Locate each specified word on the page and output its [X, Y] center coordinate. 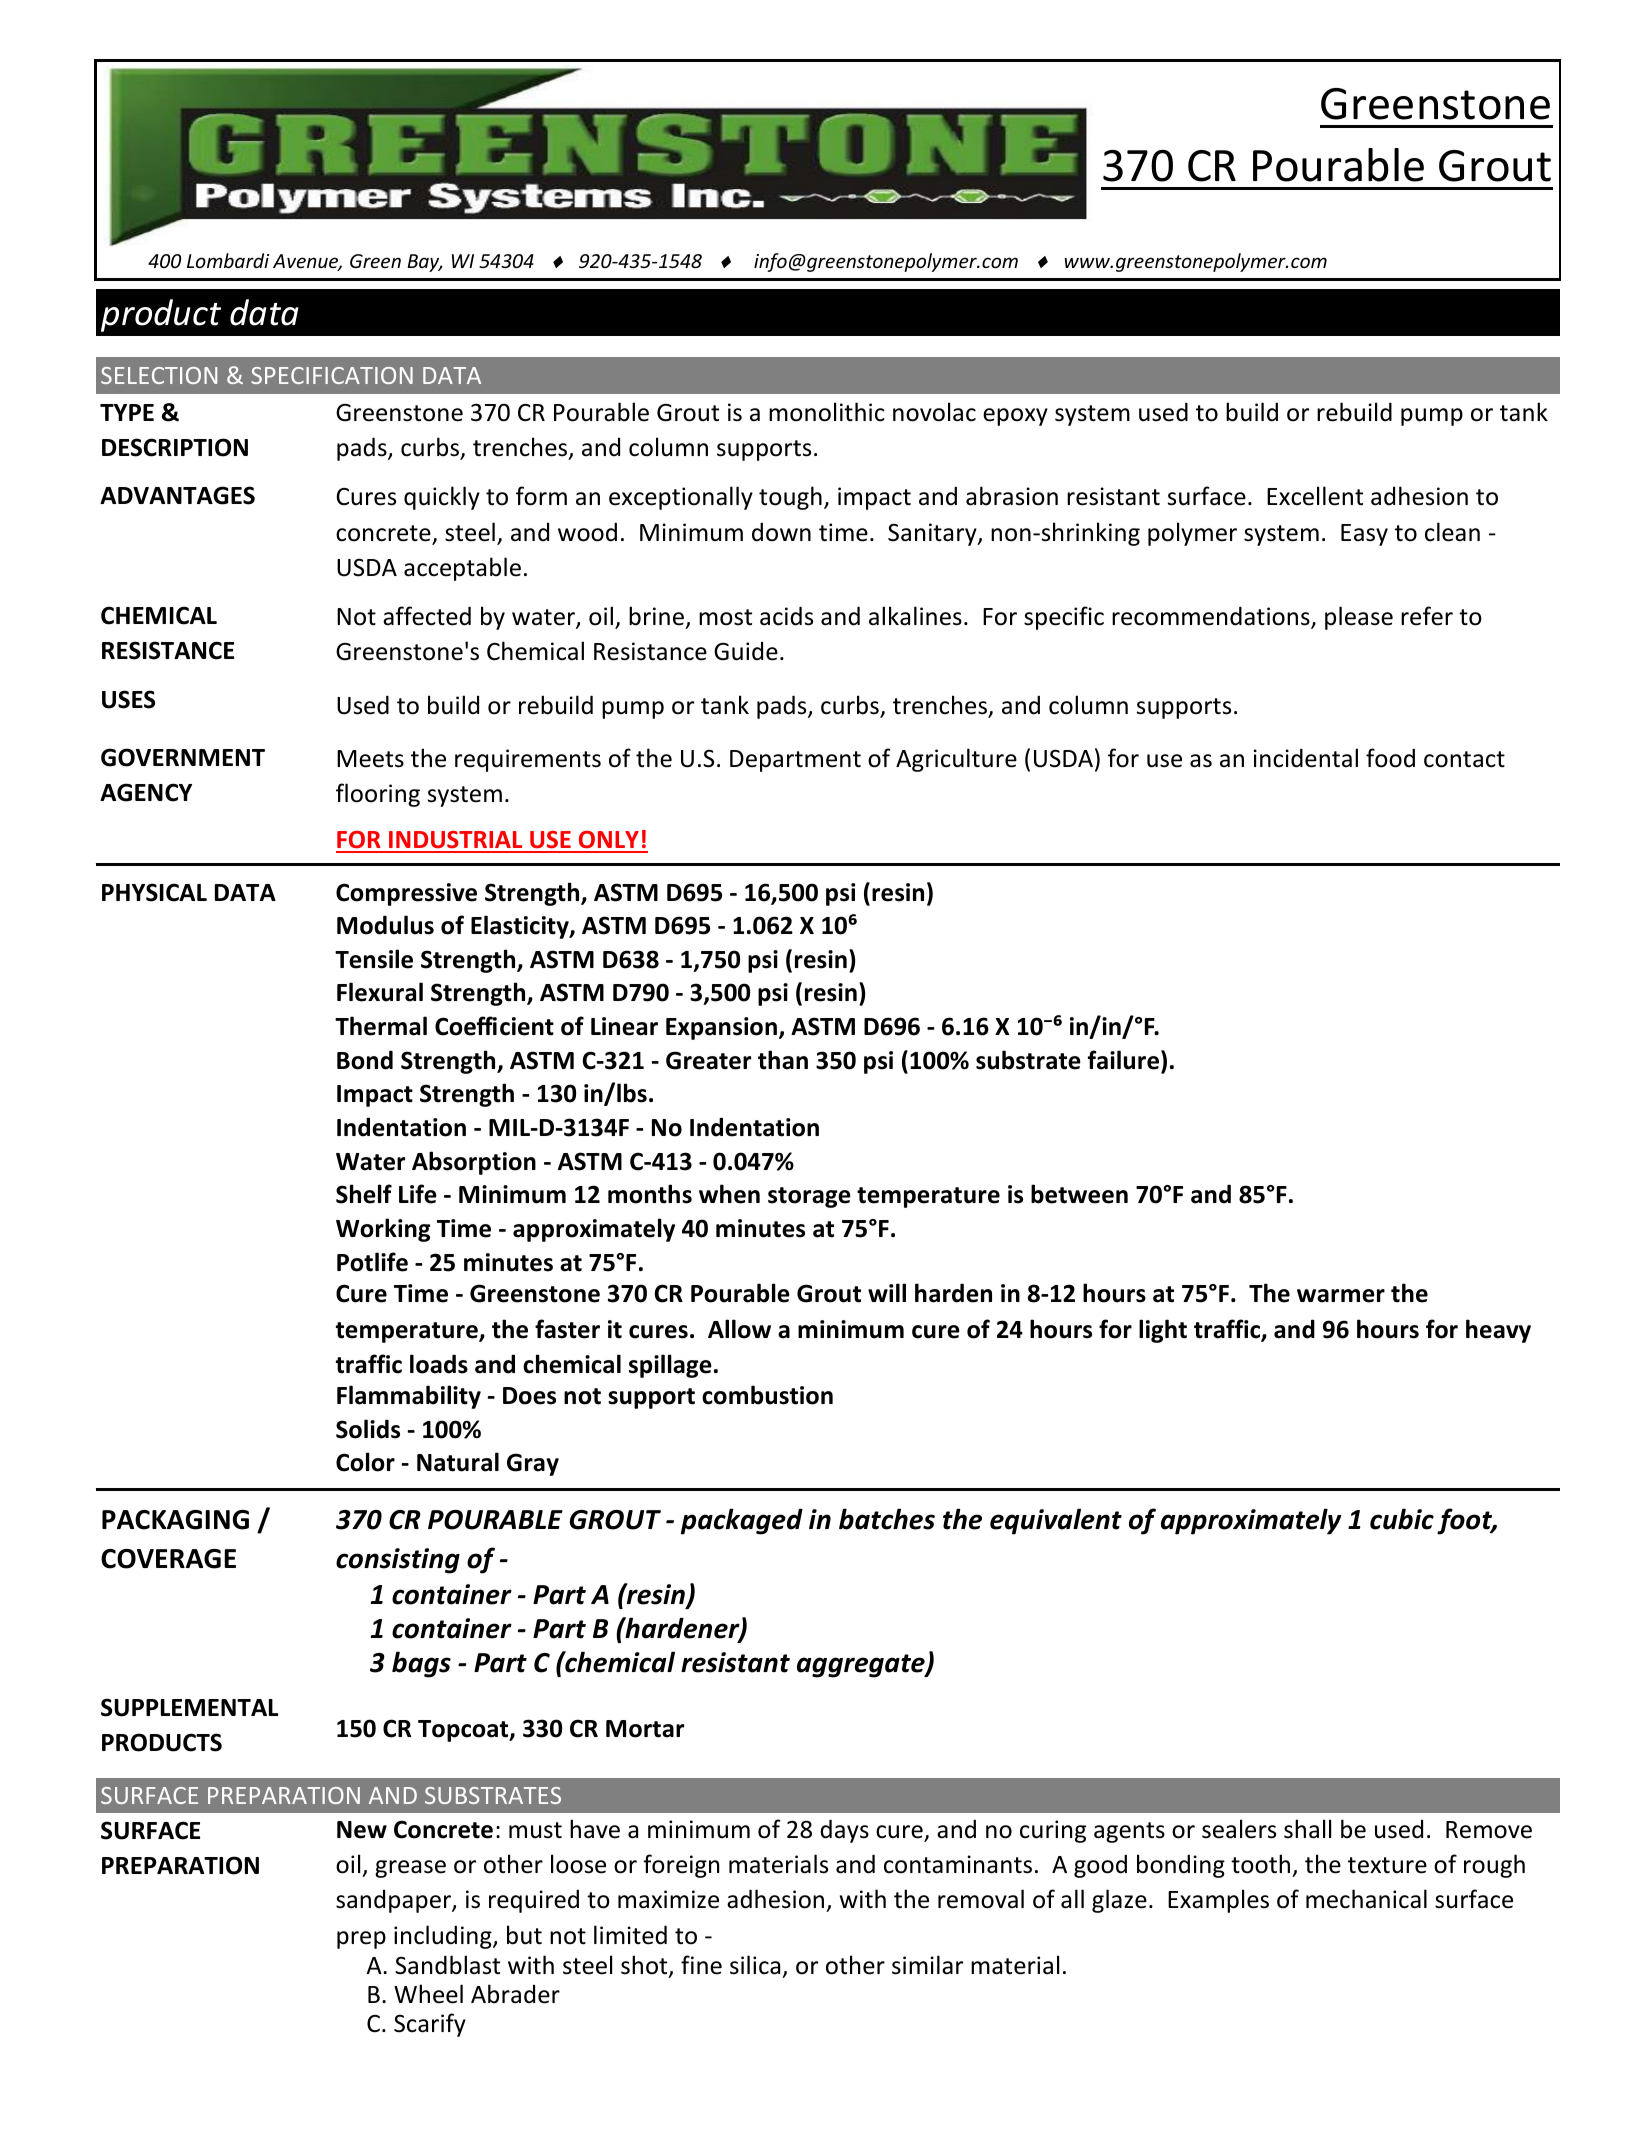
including [444, 1937]
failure [1123, 1060]
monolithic [827, 412]
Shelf [364, 1194]
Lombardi [228, 260]
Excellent [1315, 496]
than [783, 1060]
